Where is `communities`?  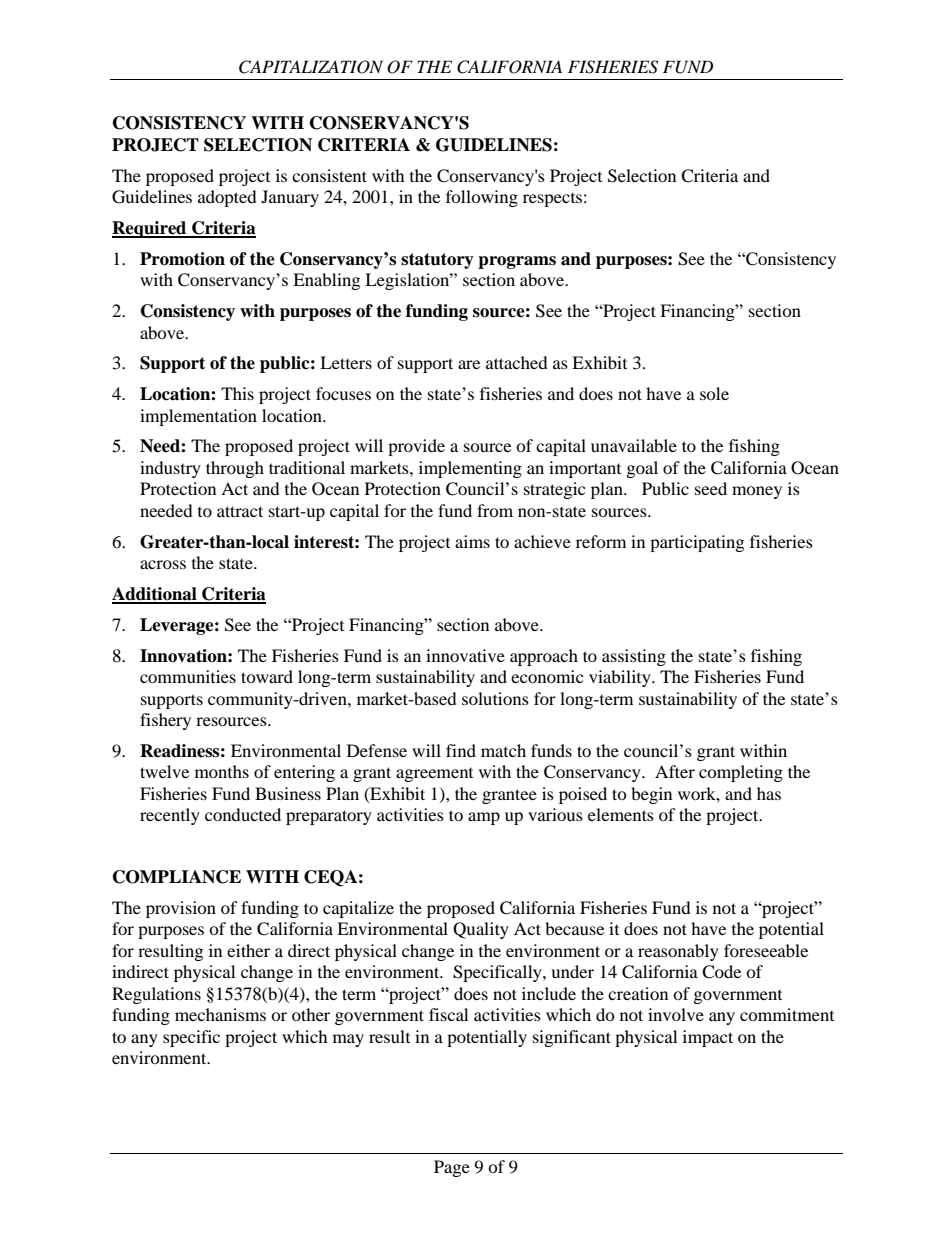 communities is located at coordinates (188, 676).
